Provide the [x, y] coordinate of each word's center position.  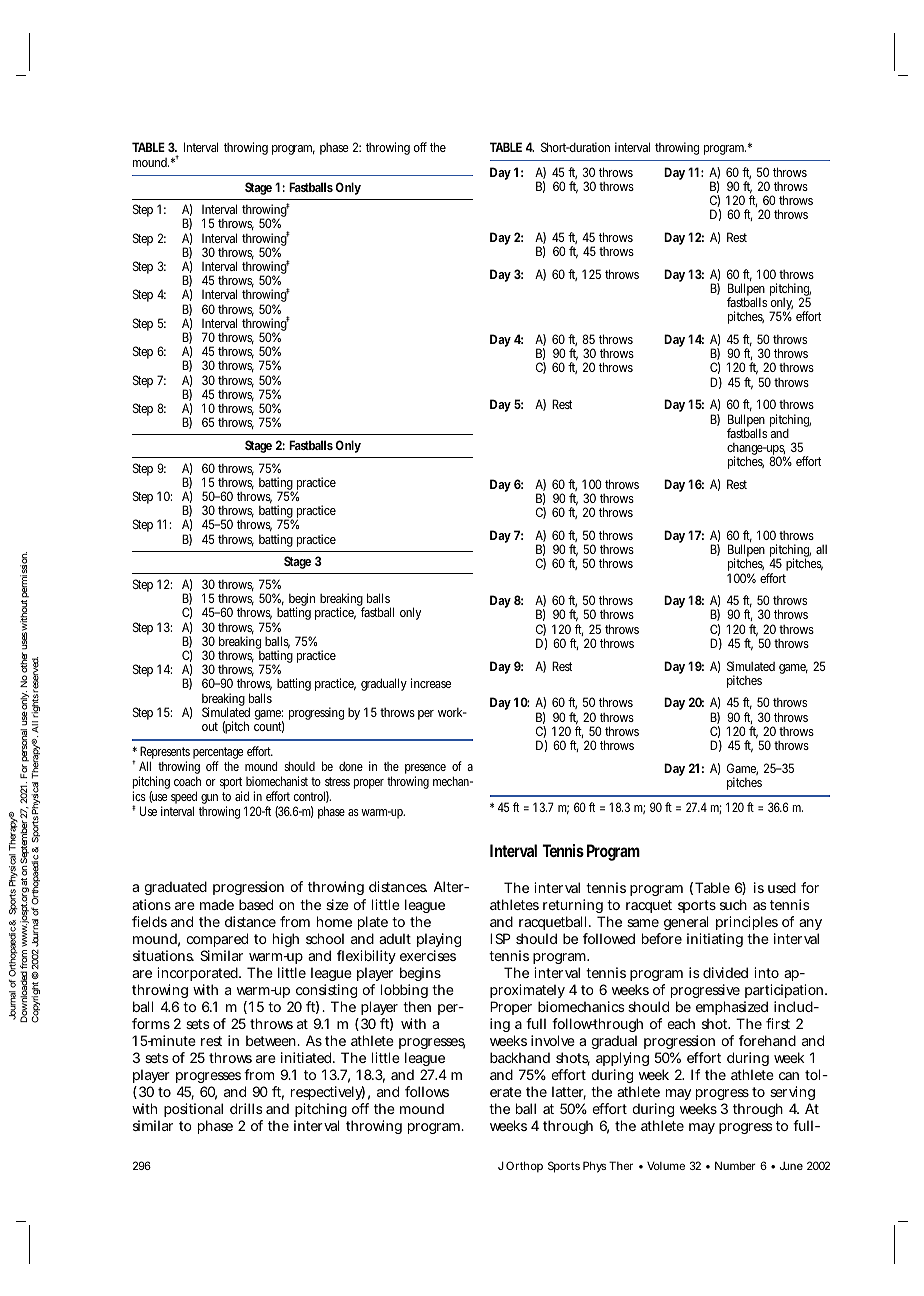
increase [431, 683]
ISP [500, 938]
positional [193, 1112]
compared [217, 940]
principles [747, 923]
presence [425, 770]
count [269, 727]
